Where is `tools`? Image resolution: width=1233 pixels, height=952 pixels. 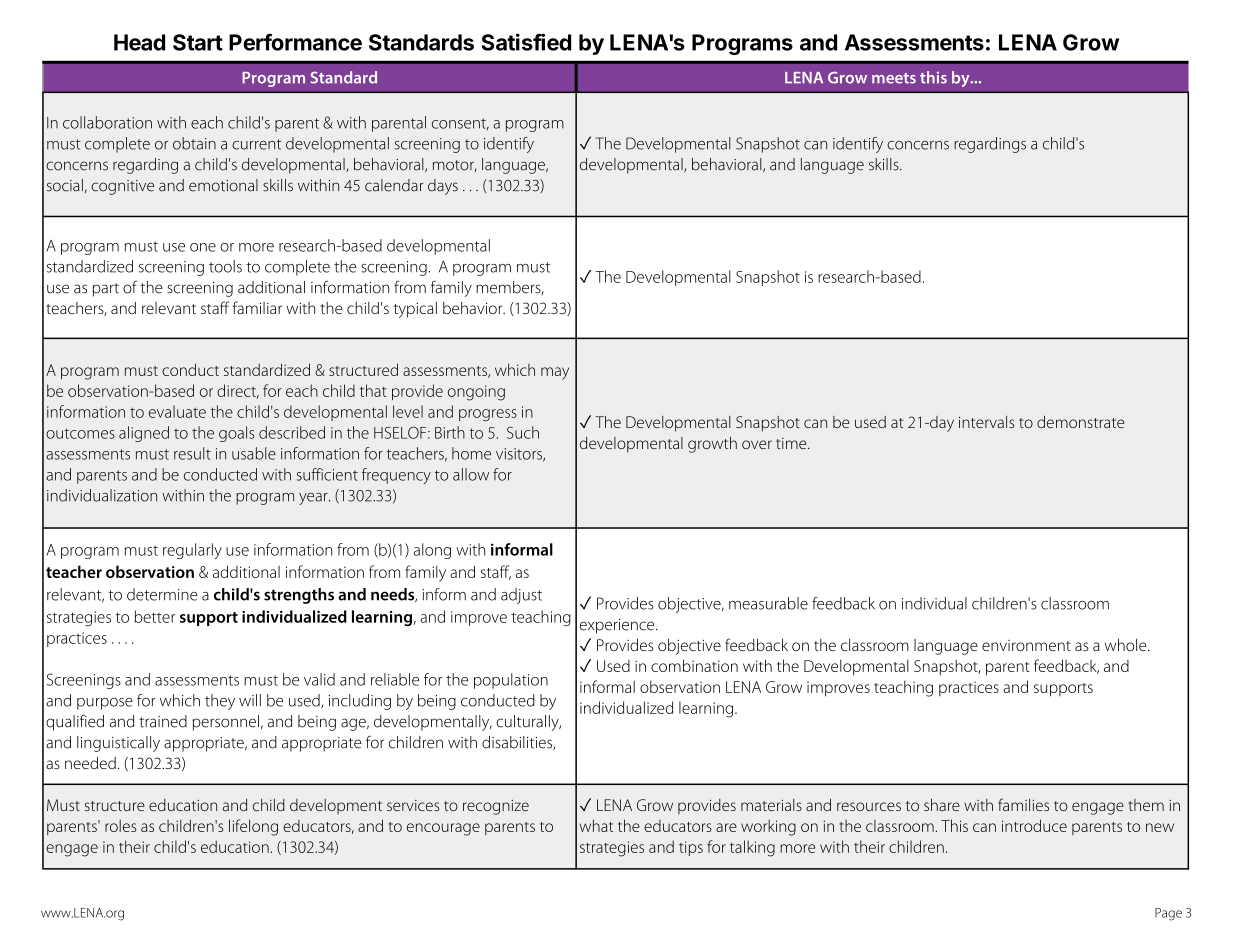 tools is located at coordinates (225, 266).
